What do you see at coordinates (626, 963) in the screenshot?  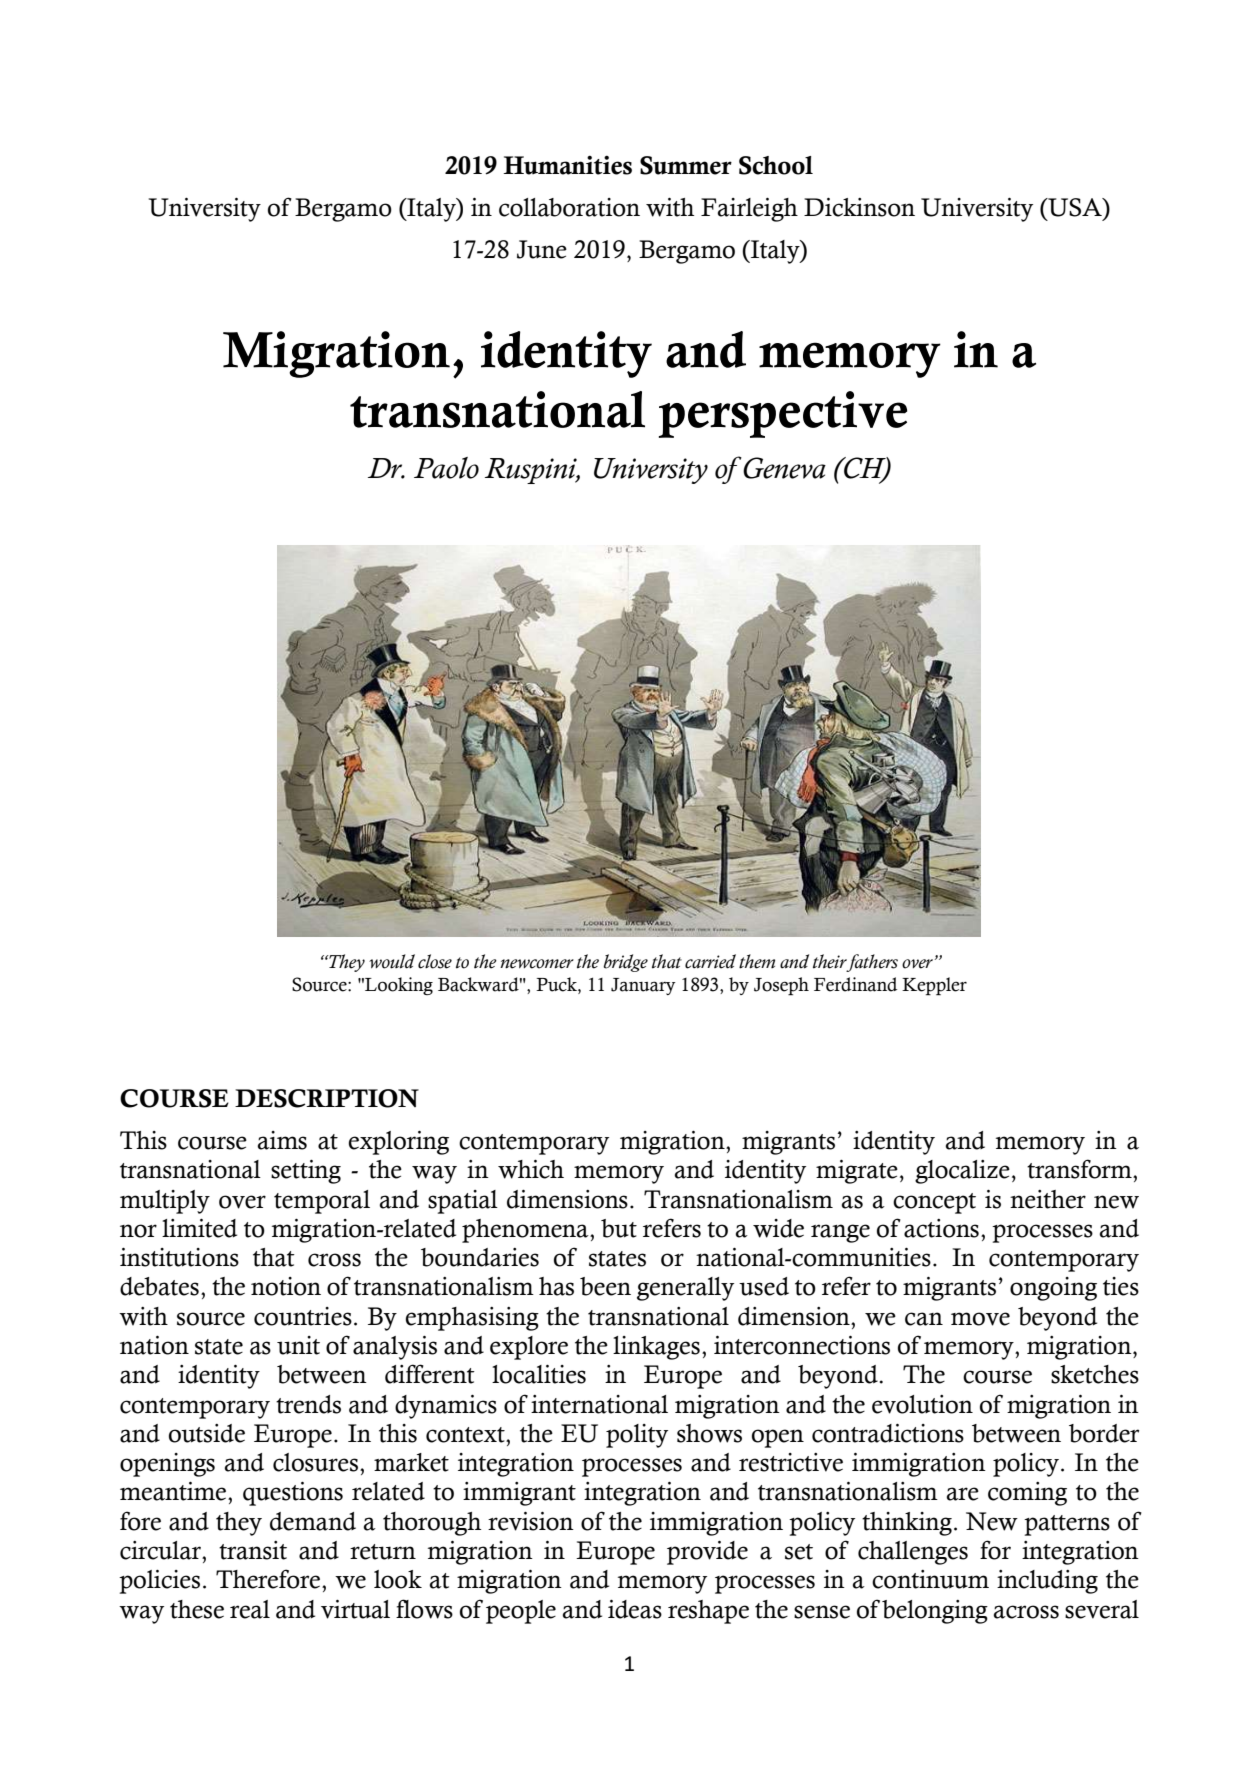 I see `bridge` at bounding box center [626, 963].
